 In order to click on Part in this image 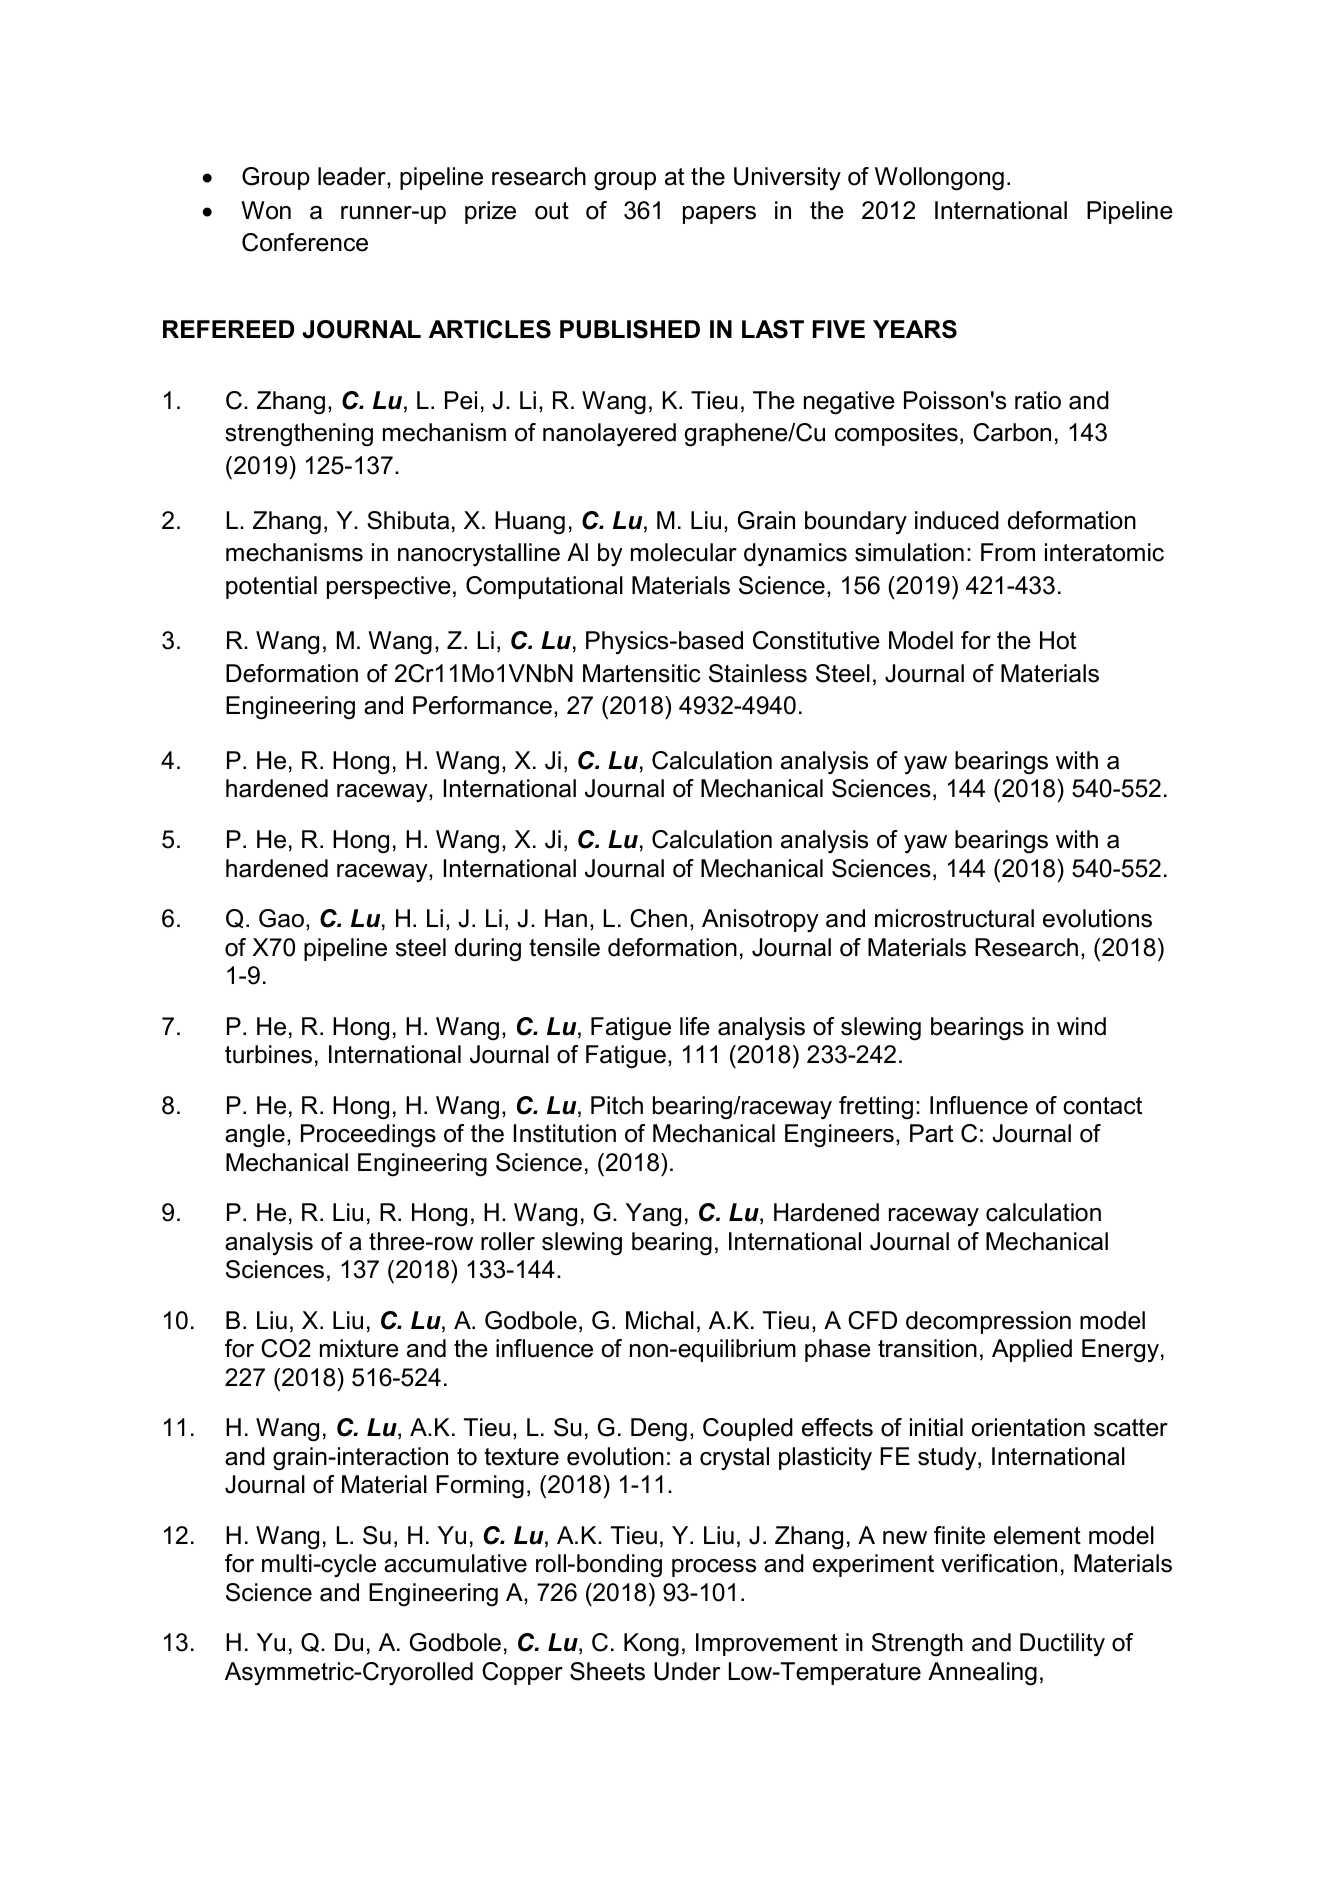, I will do `click(931, 1133)`.
